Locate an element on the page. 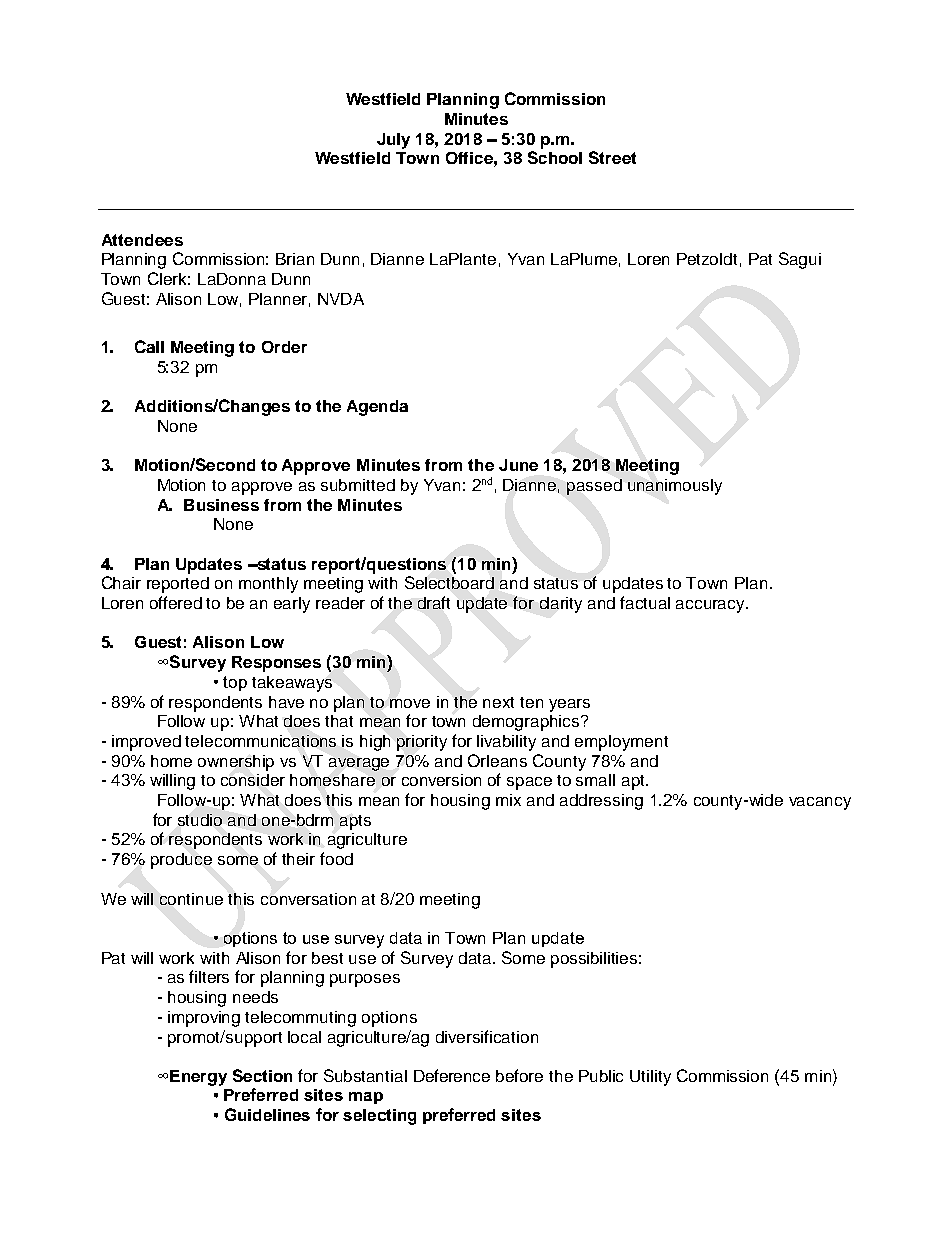  conversion is located at coordinates (441, 780).
